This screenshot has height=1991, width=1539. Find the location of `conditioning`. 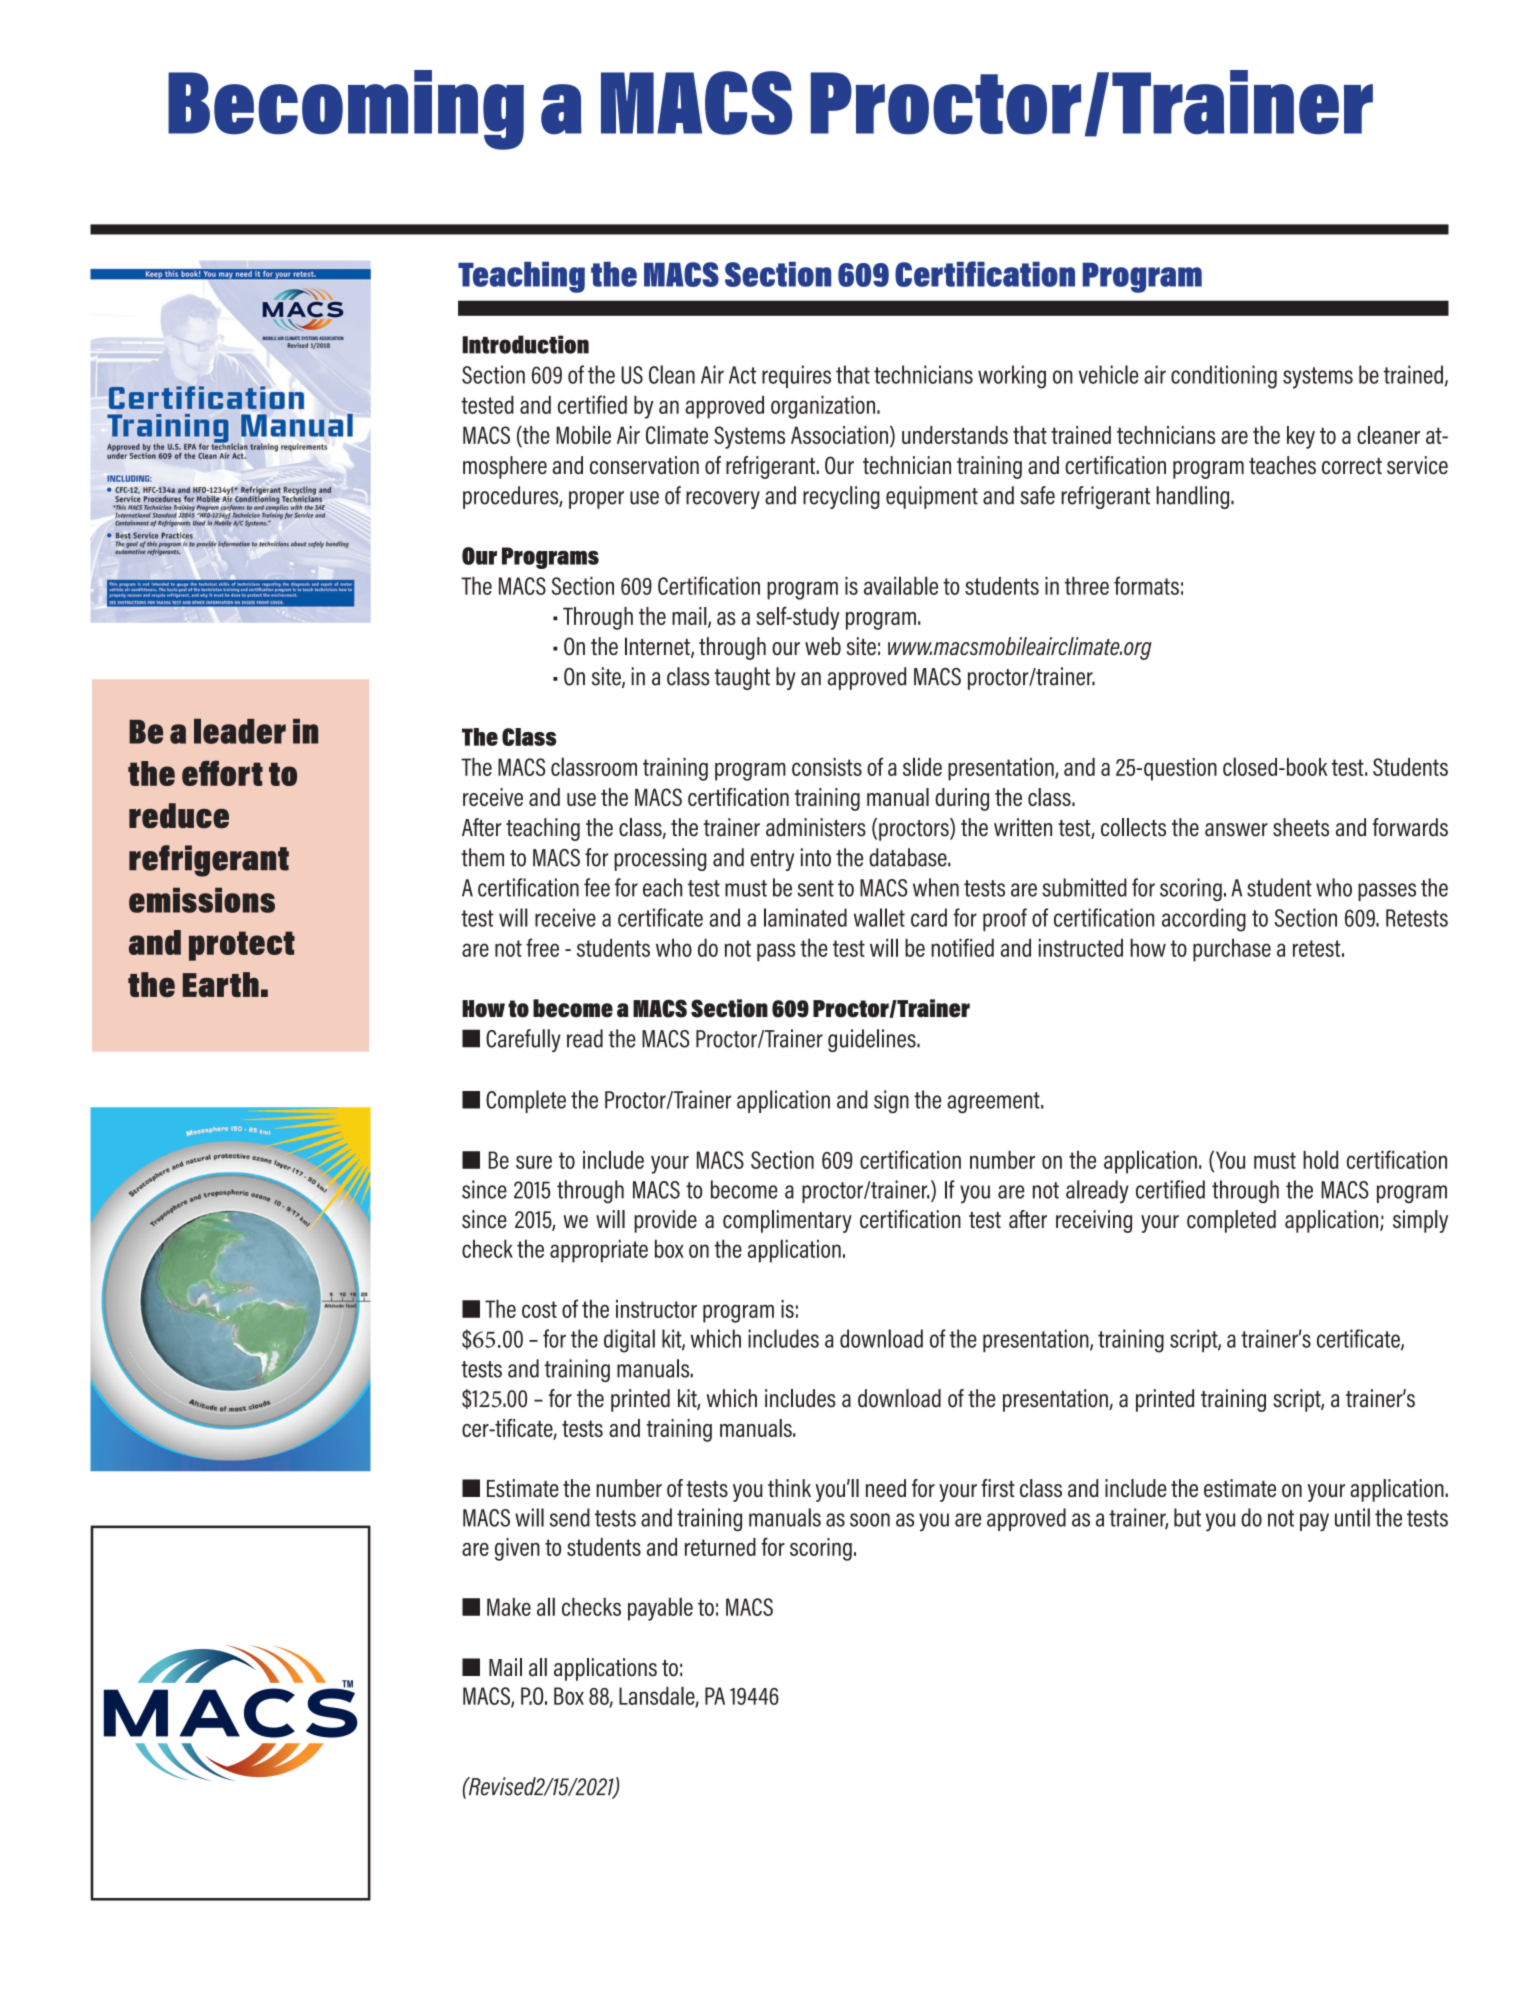

conditioning is located at coordinates (1224, 377).
